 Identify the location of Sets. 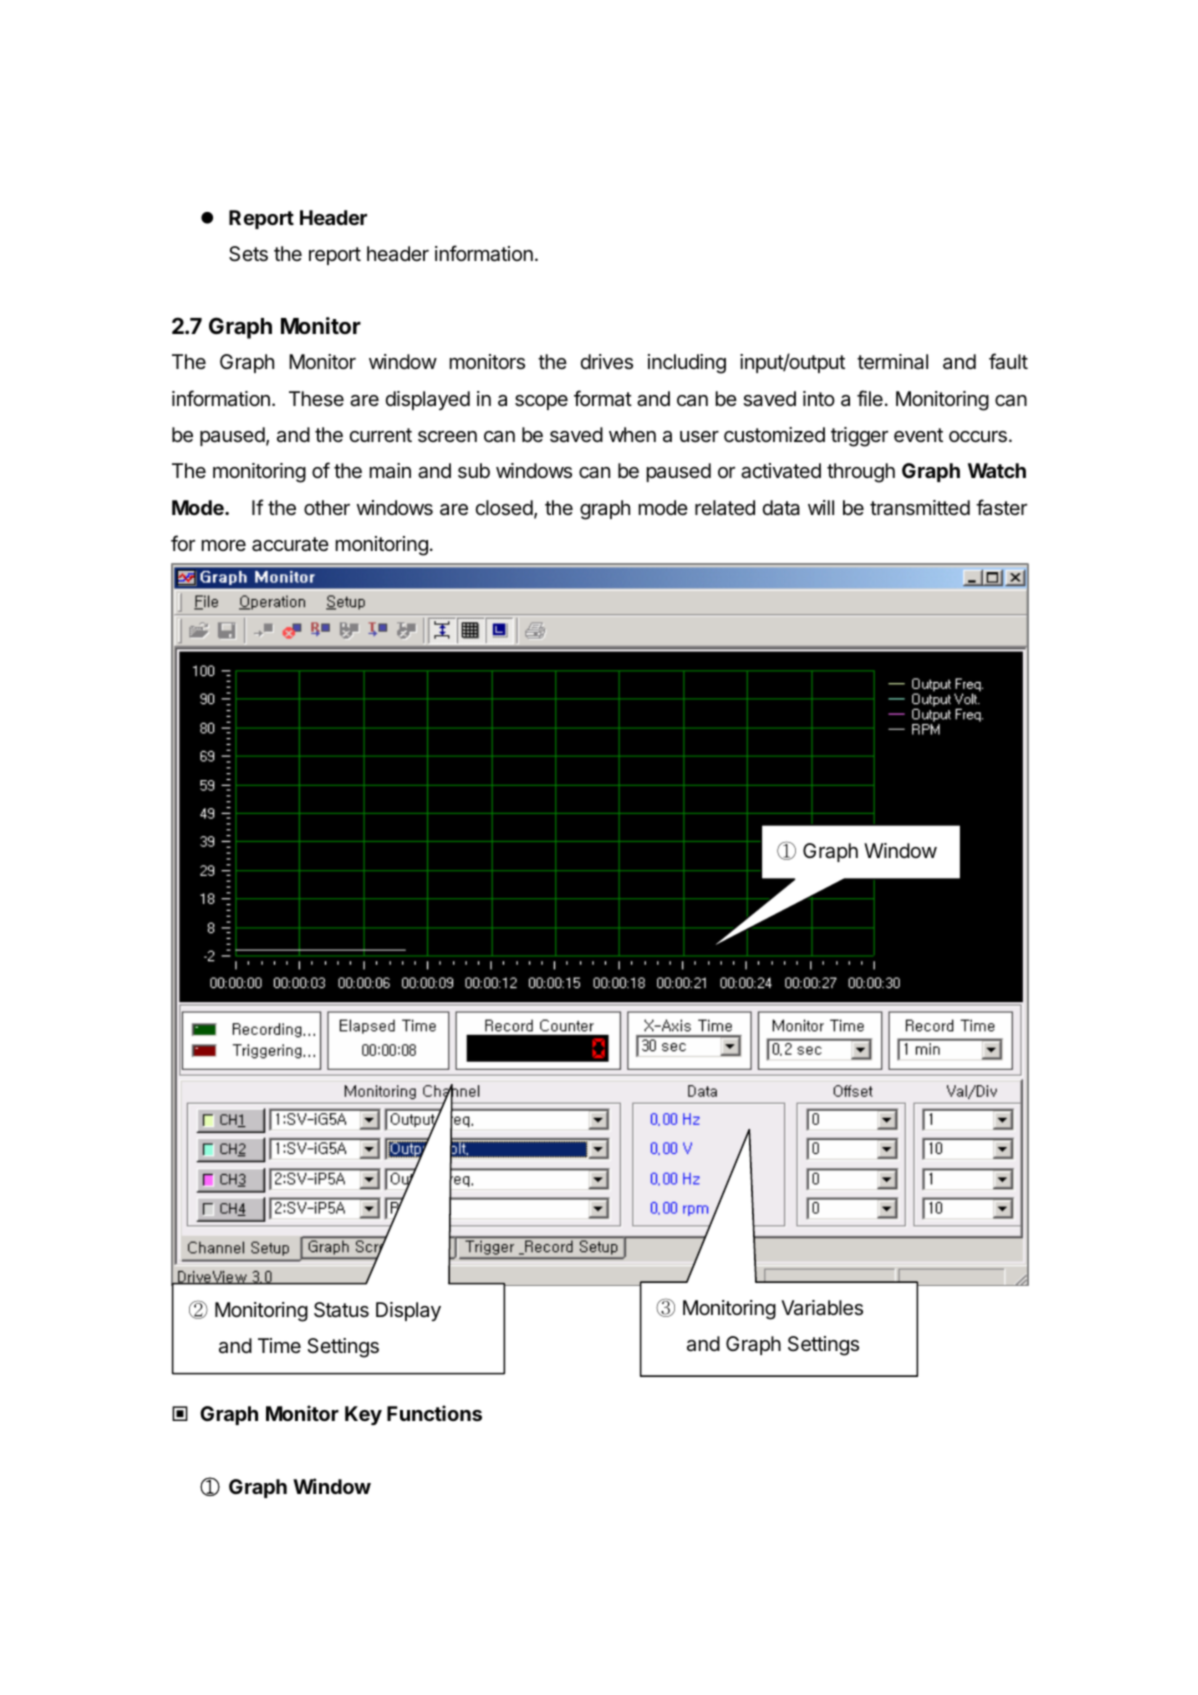
(248, 254).
